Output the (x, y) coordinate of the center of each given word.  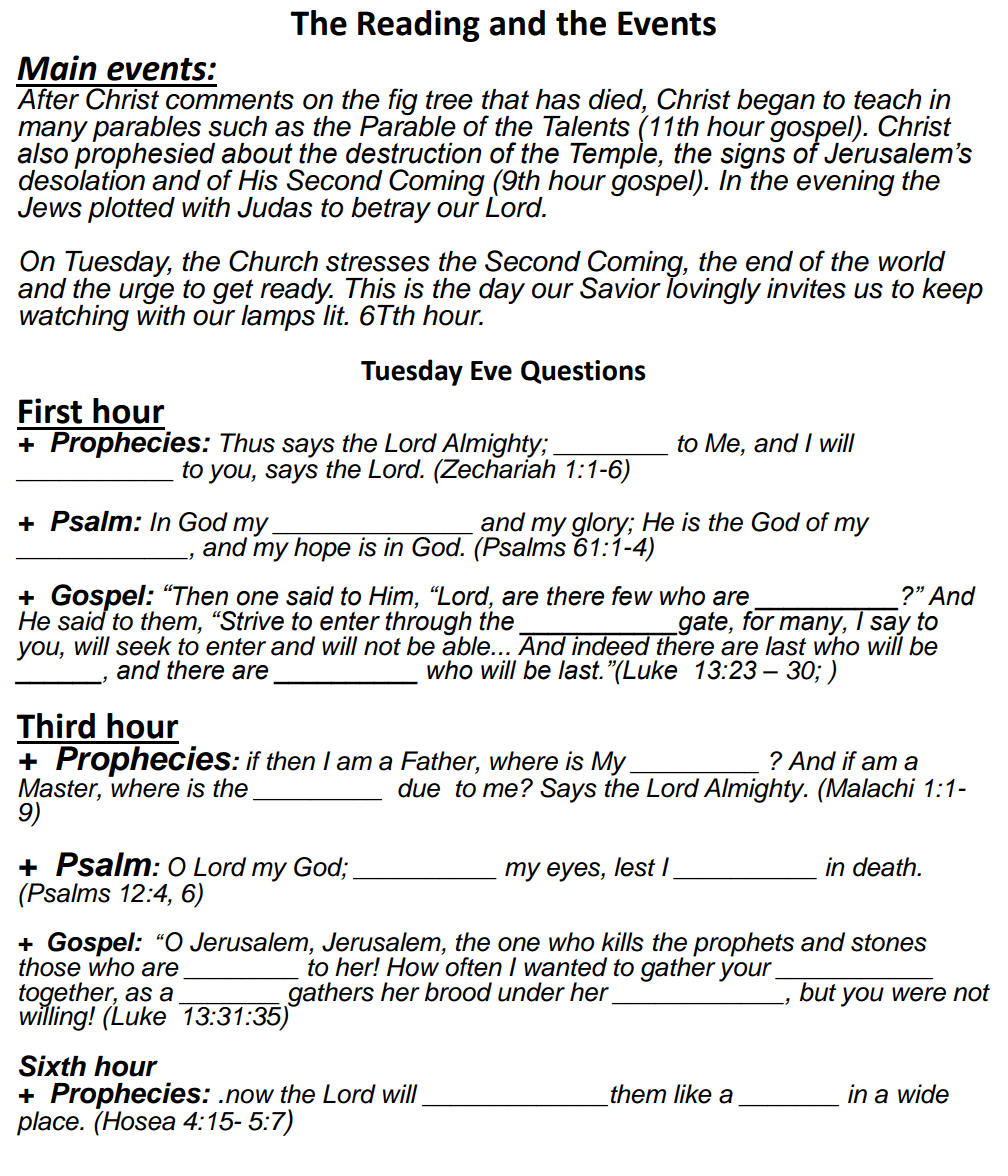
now (250, 1096)
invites (806, 288)
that (505, 99)
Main (57, 68)
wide (923, 1094)
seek (144, 646)
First (50, 411)
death (885, 867)
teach (887, 99)
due (419, 788)
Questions (583, 372)
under (531, 992)
